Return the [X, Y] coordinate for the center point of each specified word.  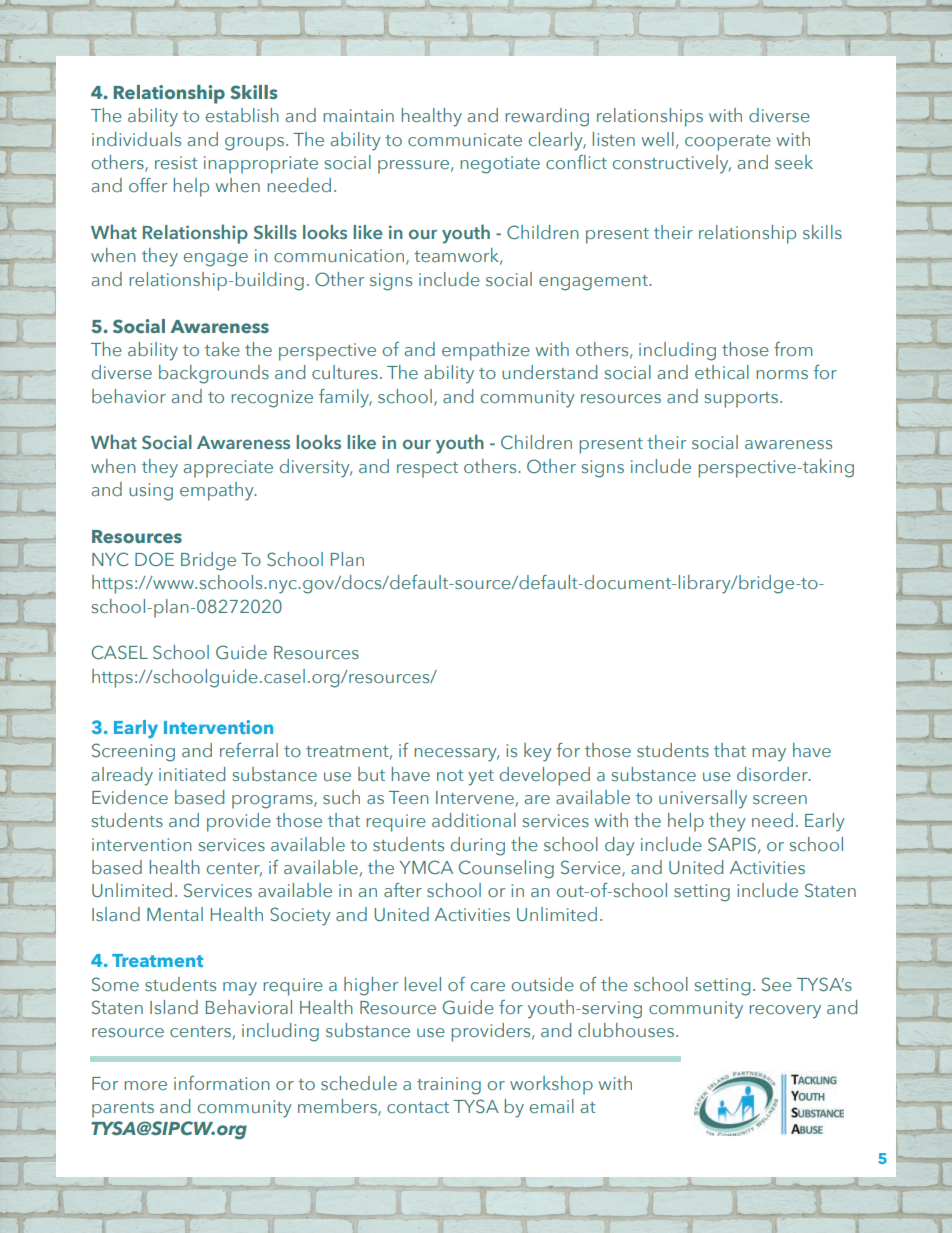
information [222, 1083]
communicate [465, 139]
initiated [192, 774]
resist [176, 162]
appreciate [228, 469]
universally [703, 799]
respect [427, 470]
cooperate [728, 143]
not [450, 775]
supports [741, 400]
